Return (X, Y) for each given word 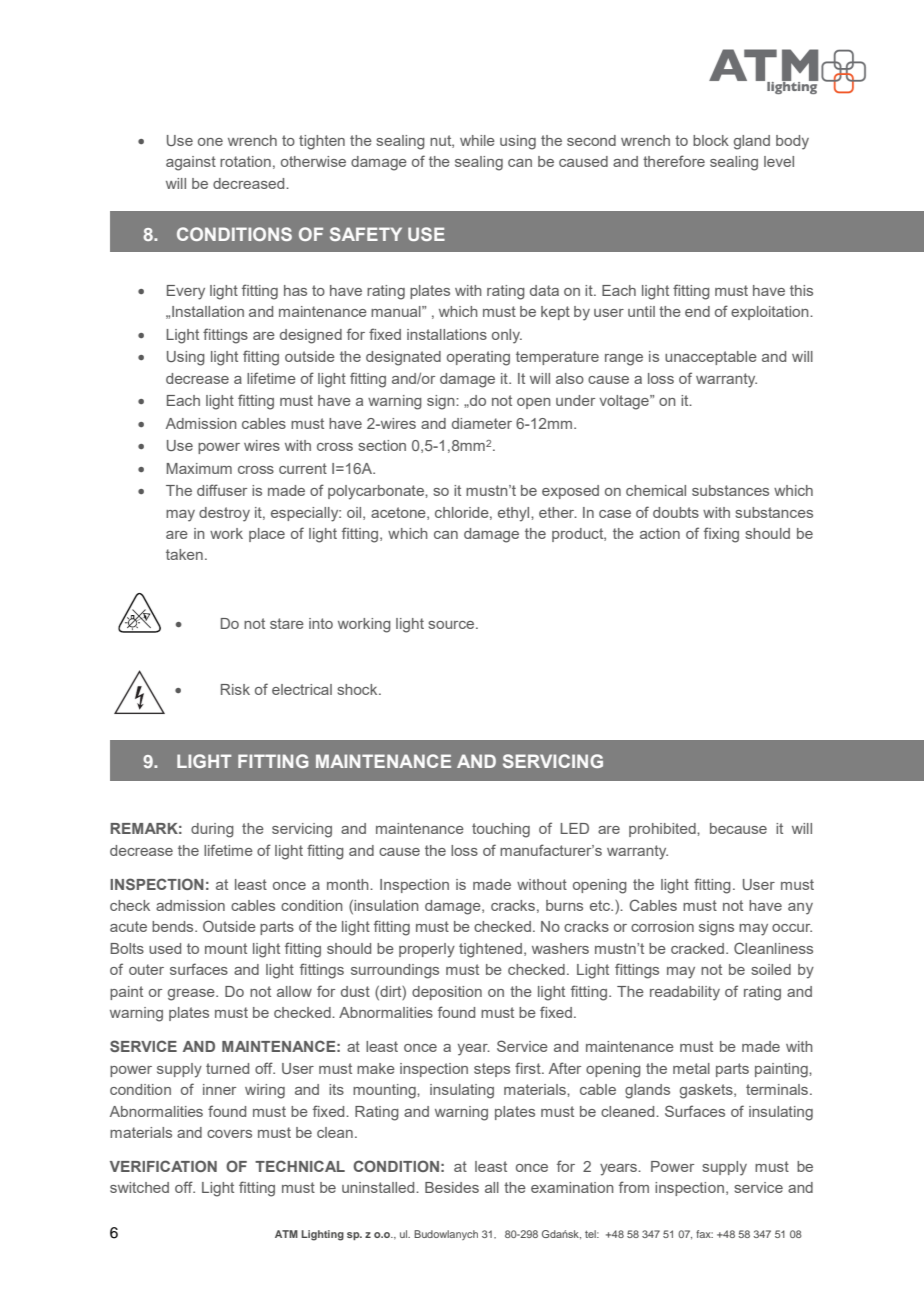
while (477, 140)
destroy (224, 514)
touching (501, 830)
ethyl (515, 514)
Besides (452, 1187)
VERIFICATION (163, 1166)
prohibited (663, 830)
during (212, 830)
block (711, 140)
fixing (721, 535)
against (191, 163)
